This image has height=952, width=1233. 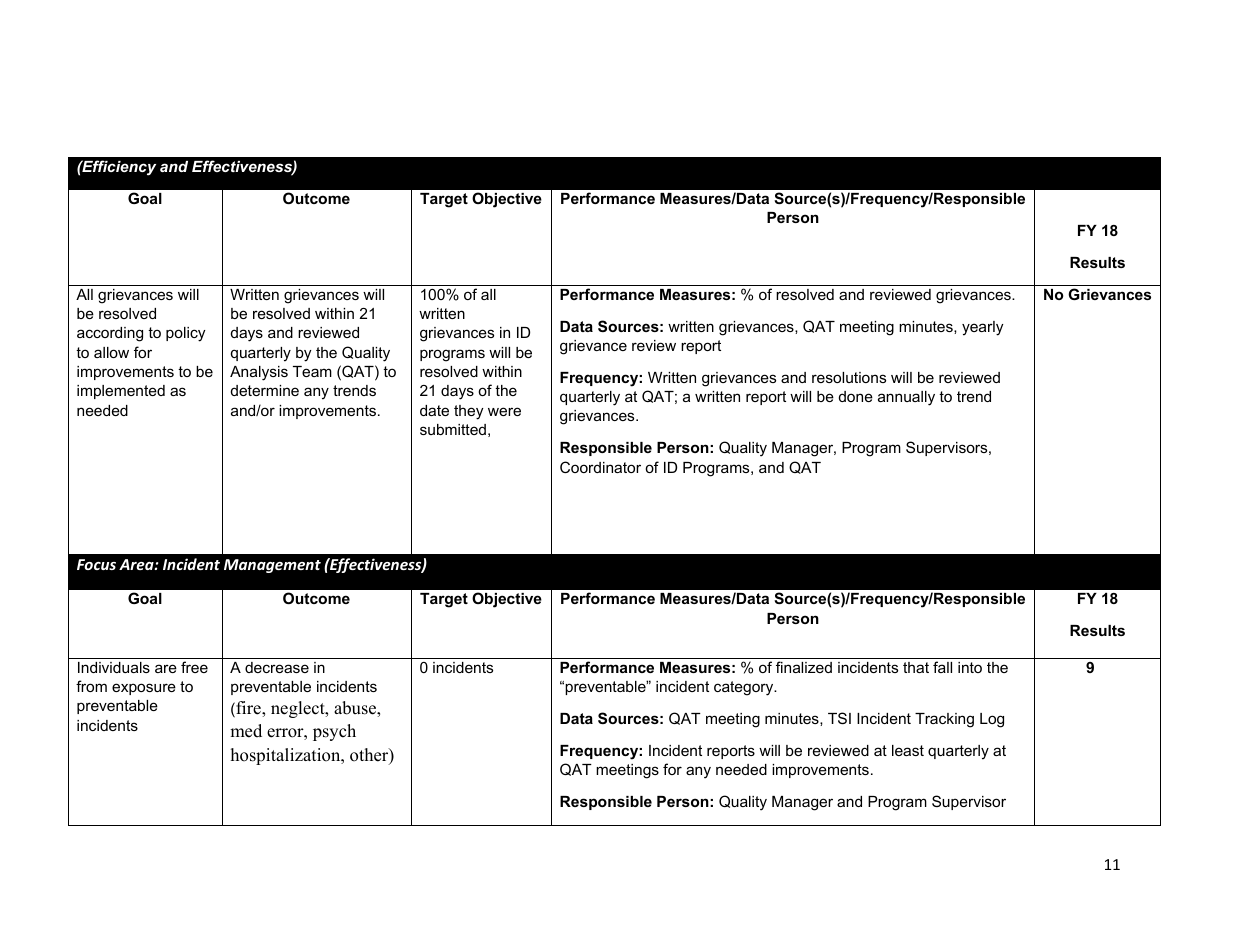 I want to click on Coordinator, so click(x=600, y=467).
